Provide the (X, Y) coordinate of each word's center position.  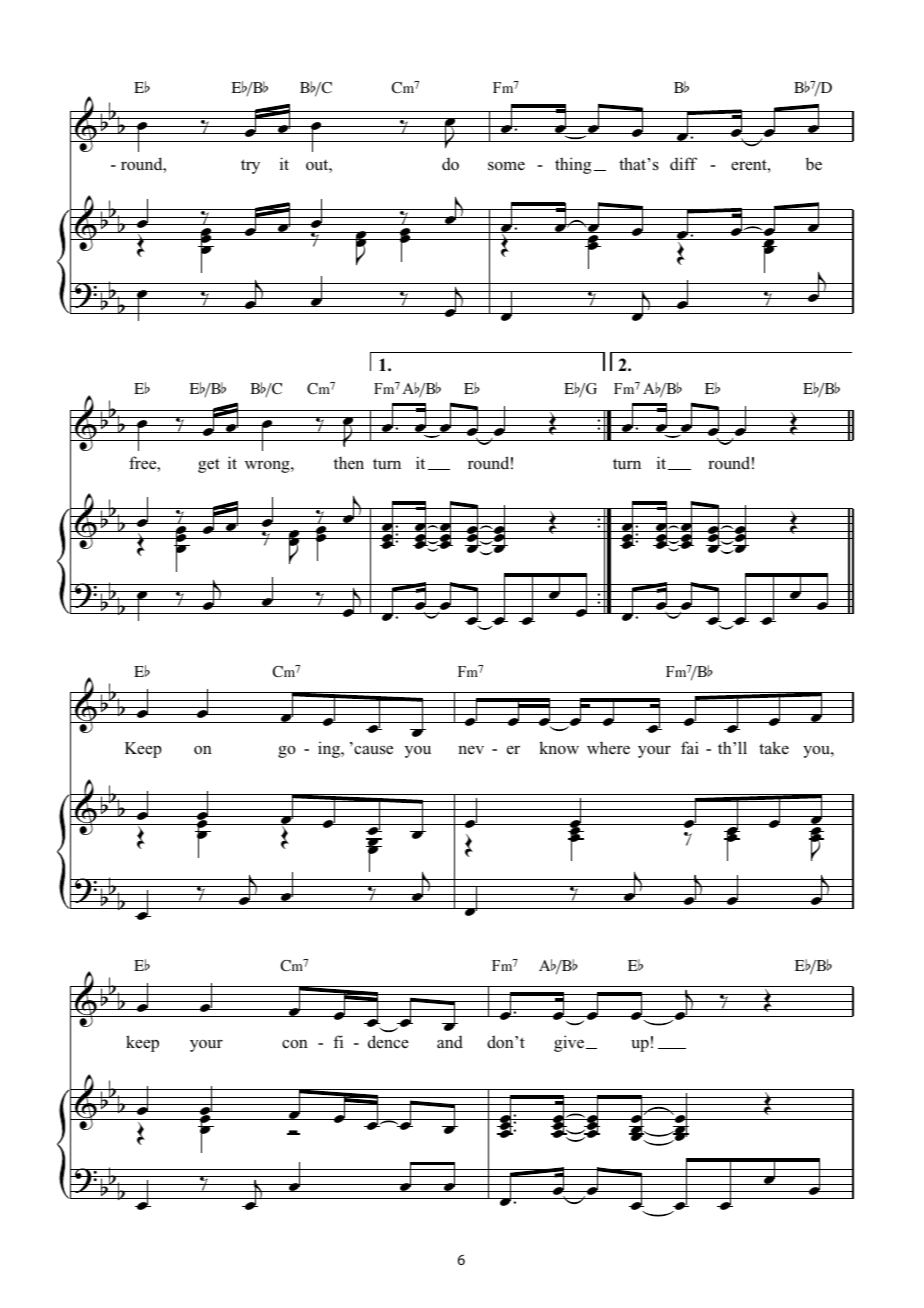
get (209, 465)
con (295, 1044)
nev (471, 750)
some (506, 166)
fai (690, 747)
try (250, 166)
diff (683, 163)
